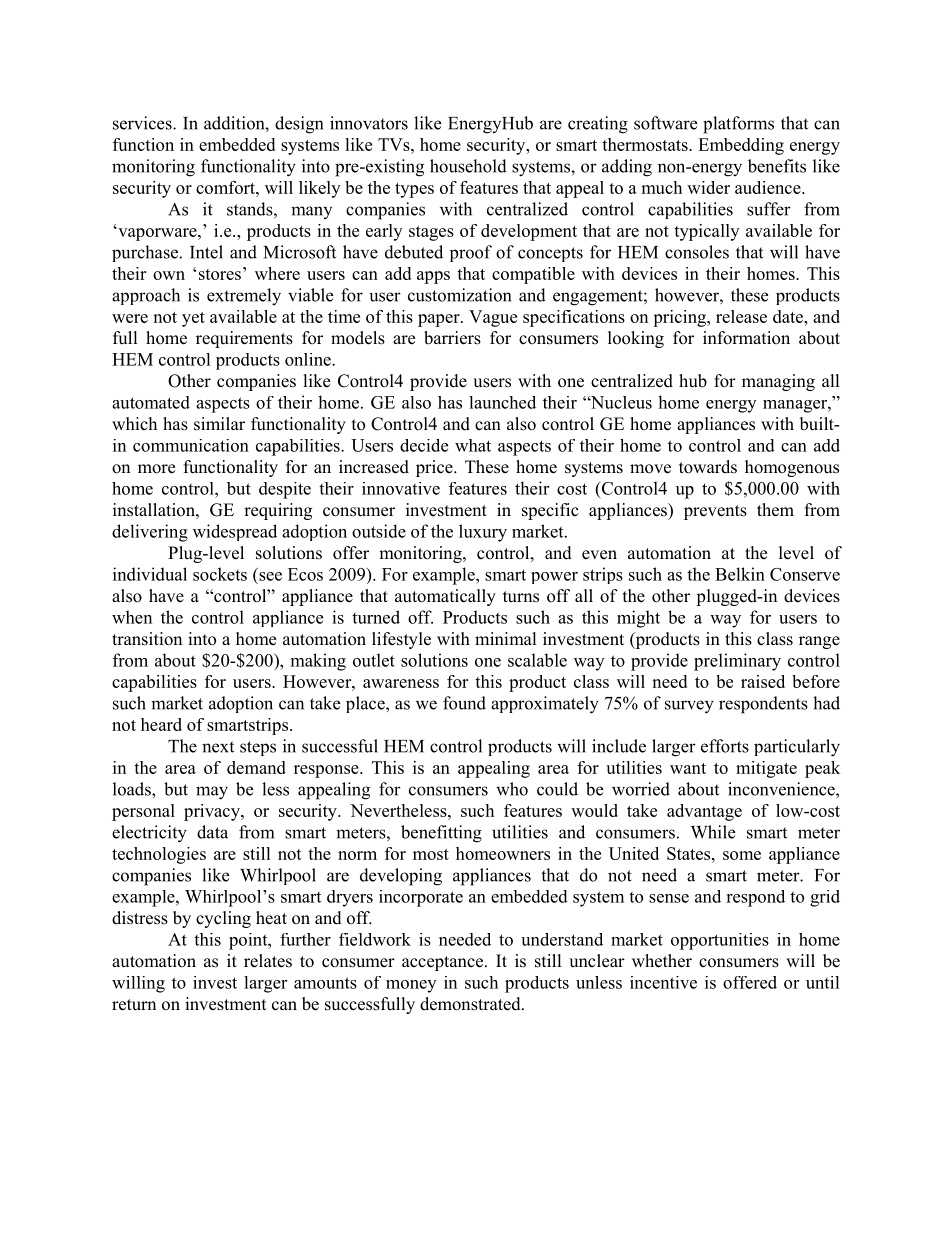  I want to click on household, so click(468, 166).
